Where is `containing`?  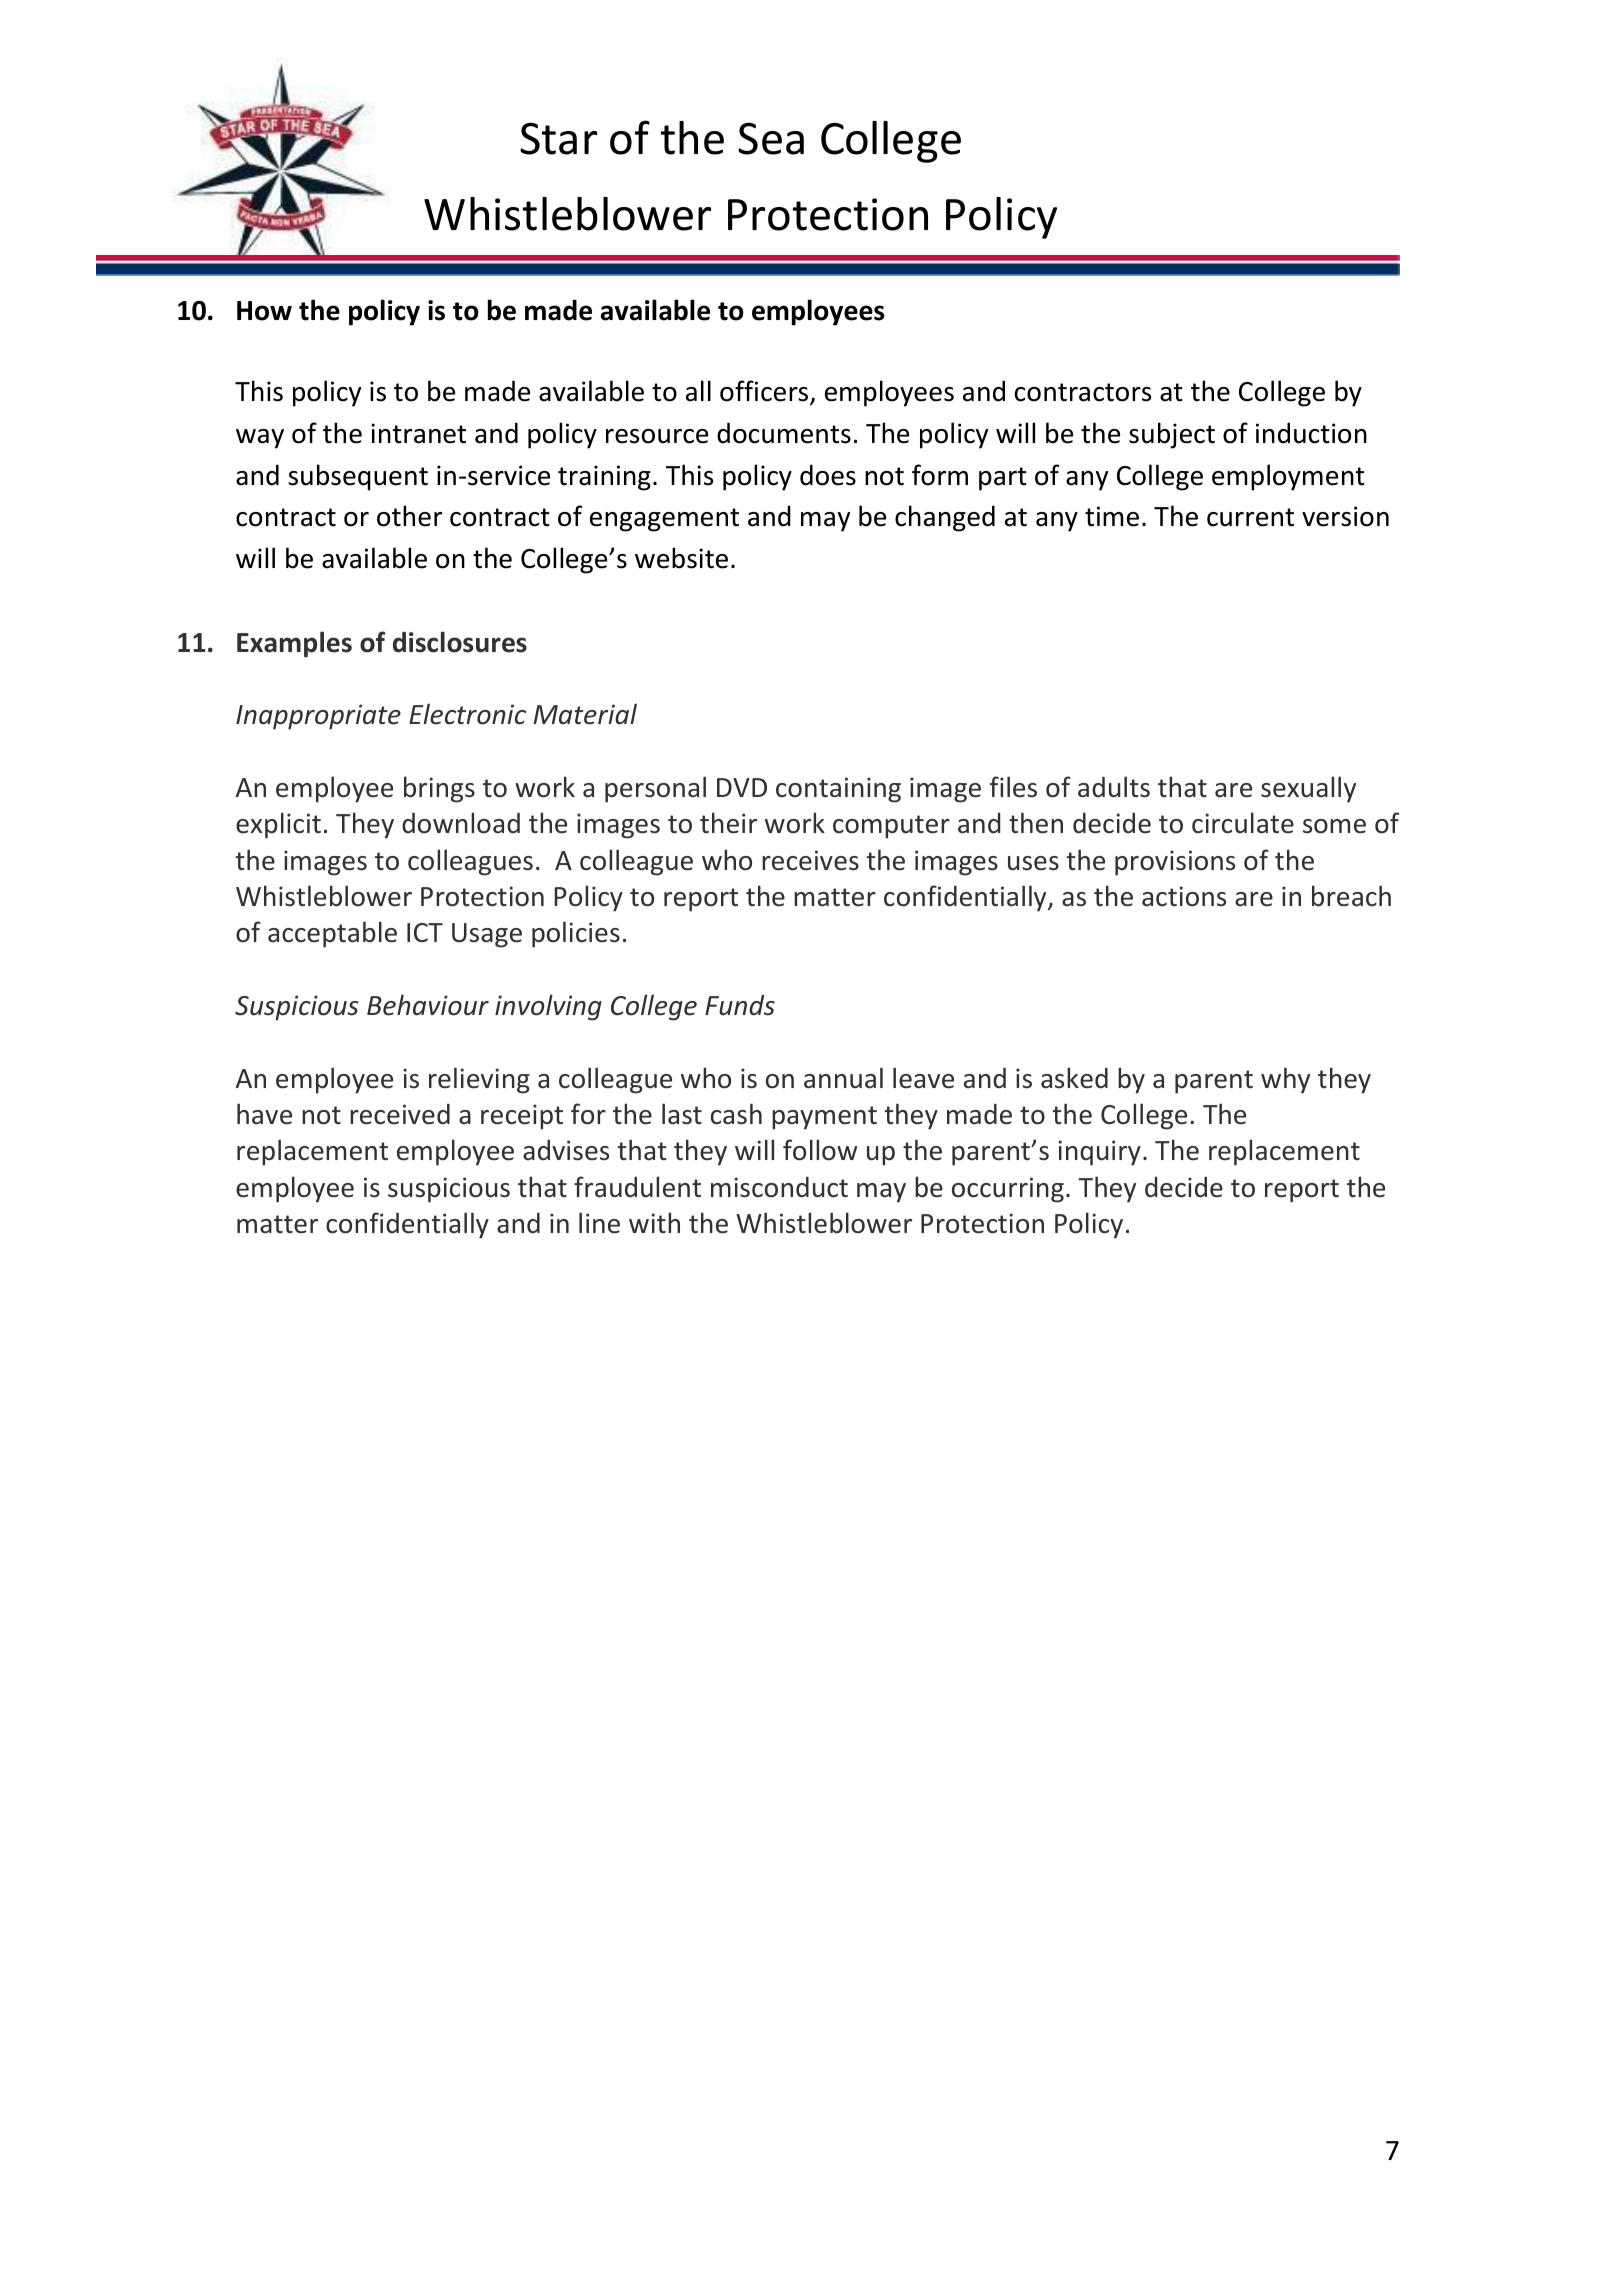
containing is located at coordinates (838, 790).
